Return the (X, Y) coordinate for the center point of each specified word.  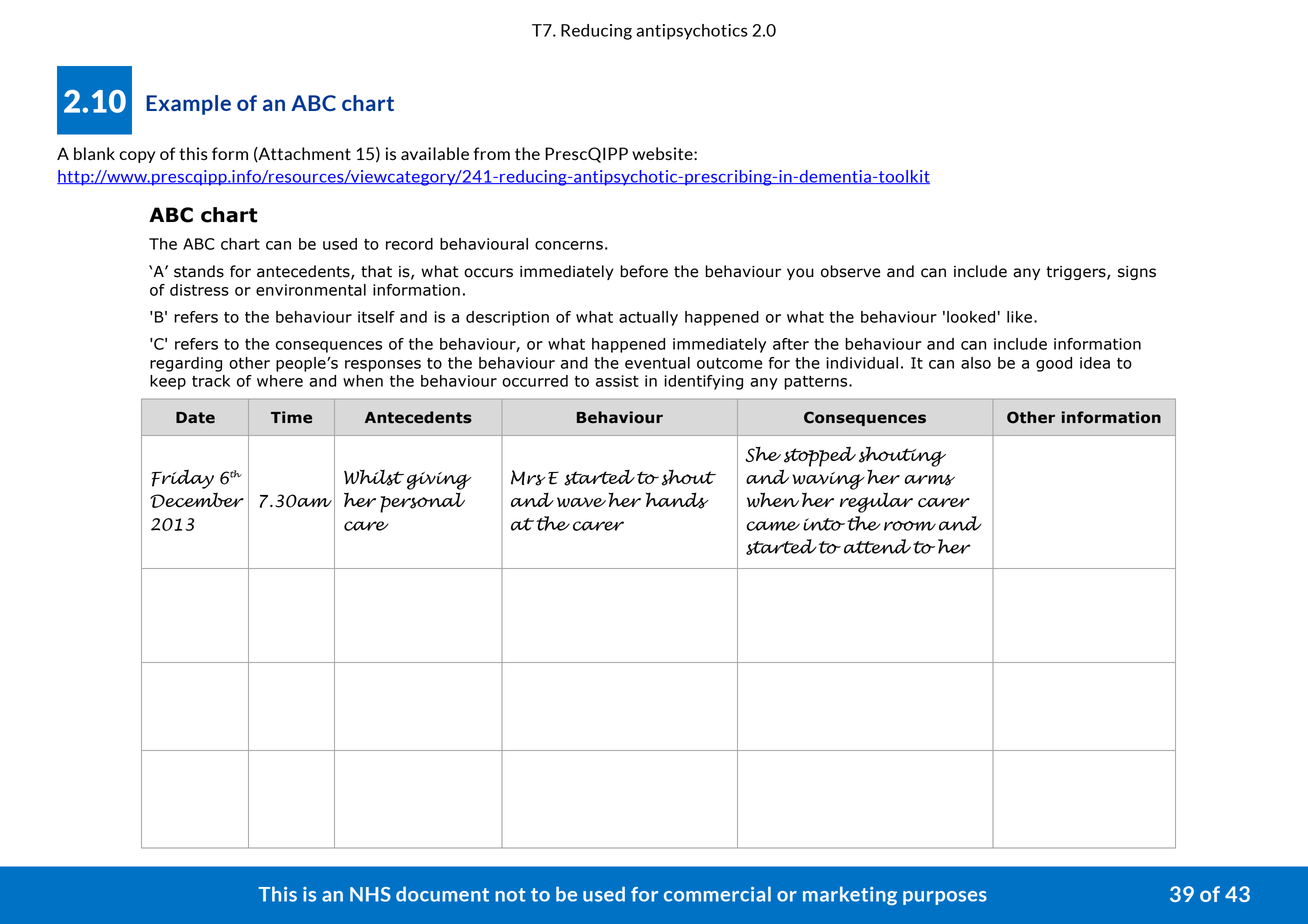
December (197, 500)
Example (188, 105)
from (492, 153)
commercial (717, 894)
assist (617, 381)
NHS (370, 894)
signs (1137, 273)
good (1054, 364)
